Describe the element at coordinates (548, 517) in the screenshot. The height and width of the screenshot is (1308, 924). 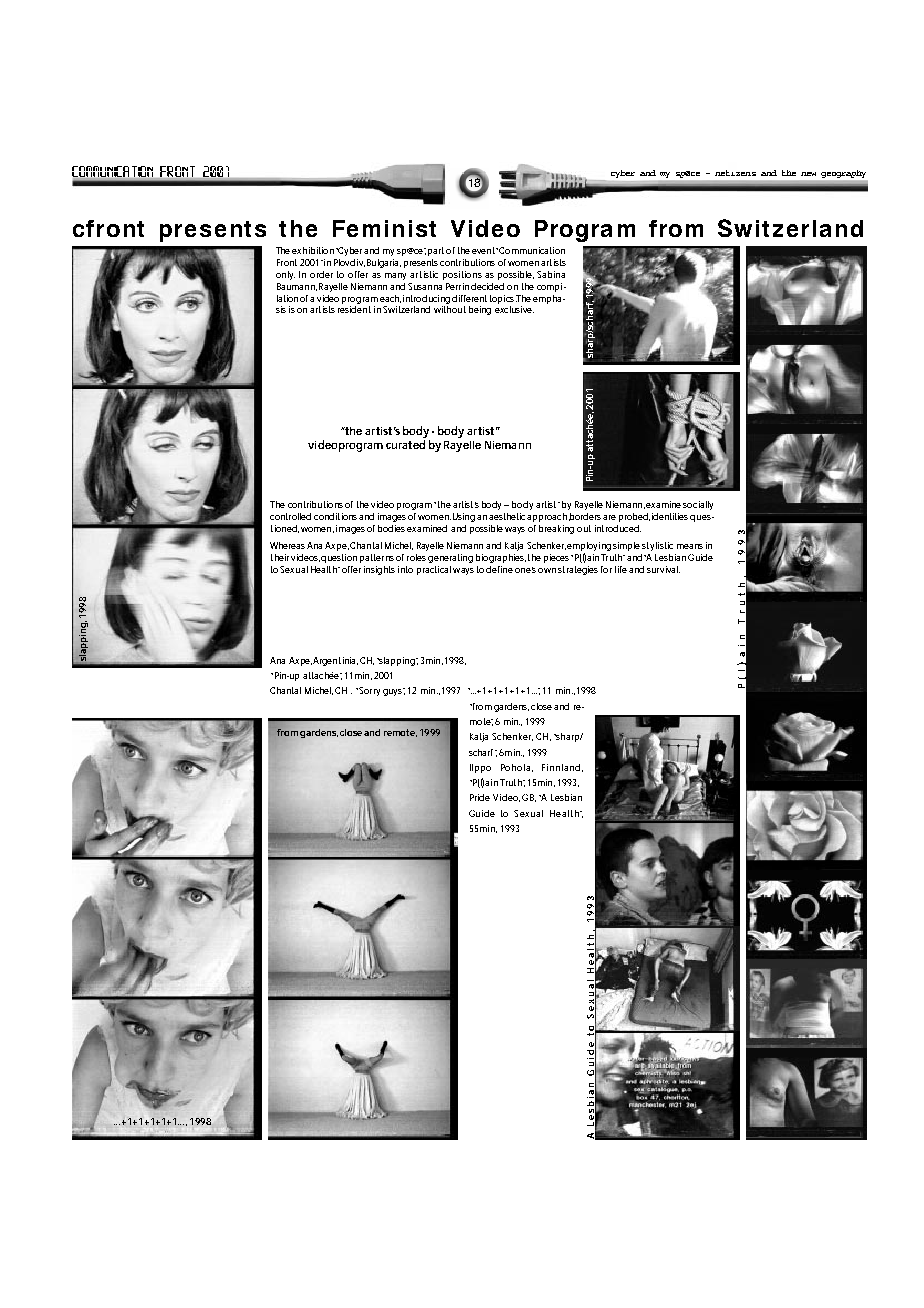
I see `approach` at that location.
